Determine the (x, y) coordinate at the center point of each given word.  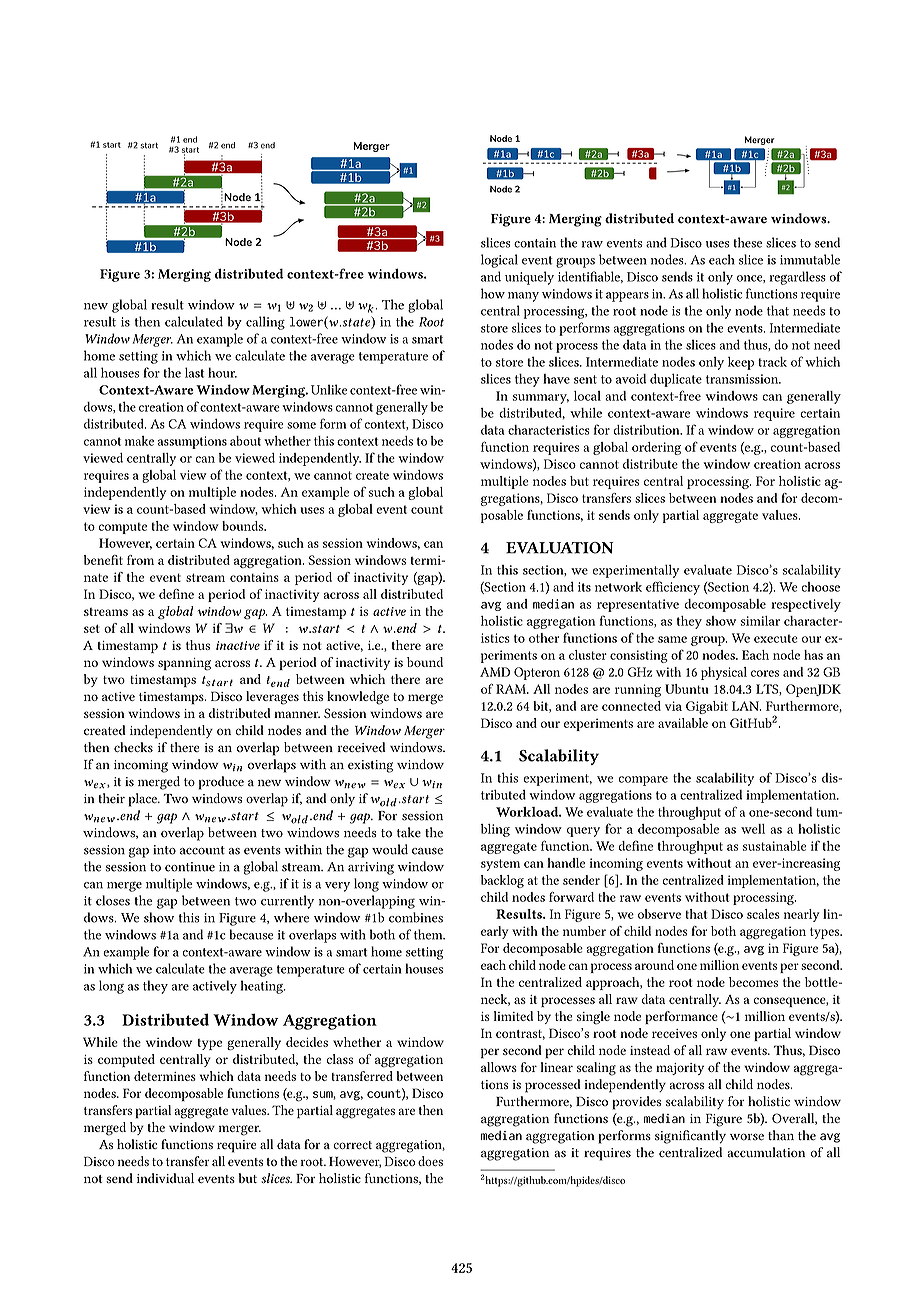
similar (760, 621)
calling (265, 323)
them (429, 934)
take (409, 832)
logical (499, 261)
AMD (495, 672)
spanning (184, 664)
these (747, 242)
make (139, 441)
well (753, 829)
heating (263, 987)
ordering (656, 448)
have (556, 379)
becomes (753, 982)
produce (221, 783)
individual (165, 1178)
